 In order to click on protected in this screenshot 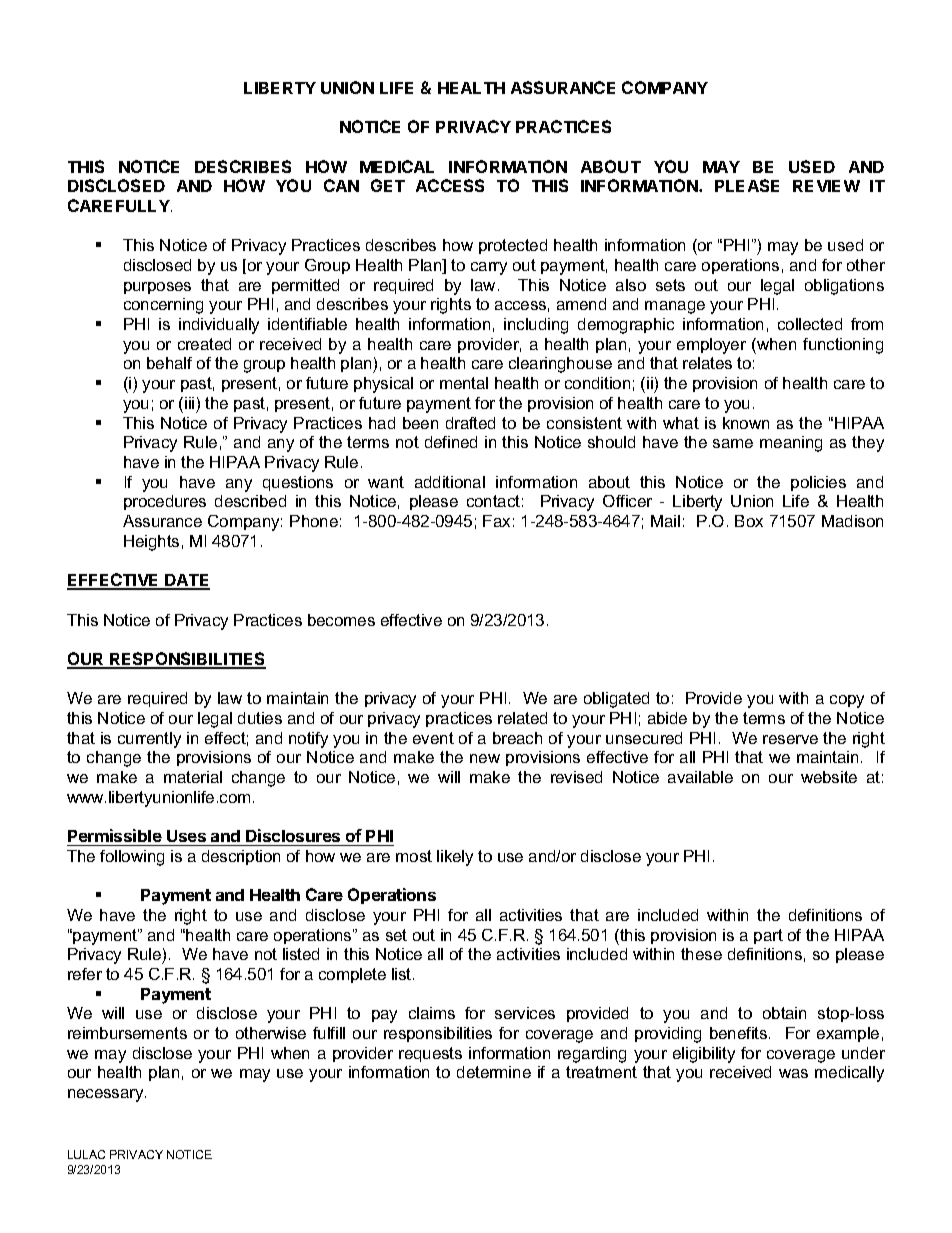, I will do `click(513, 246)`.
